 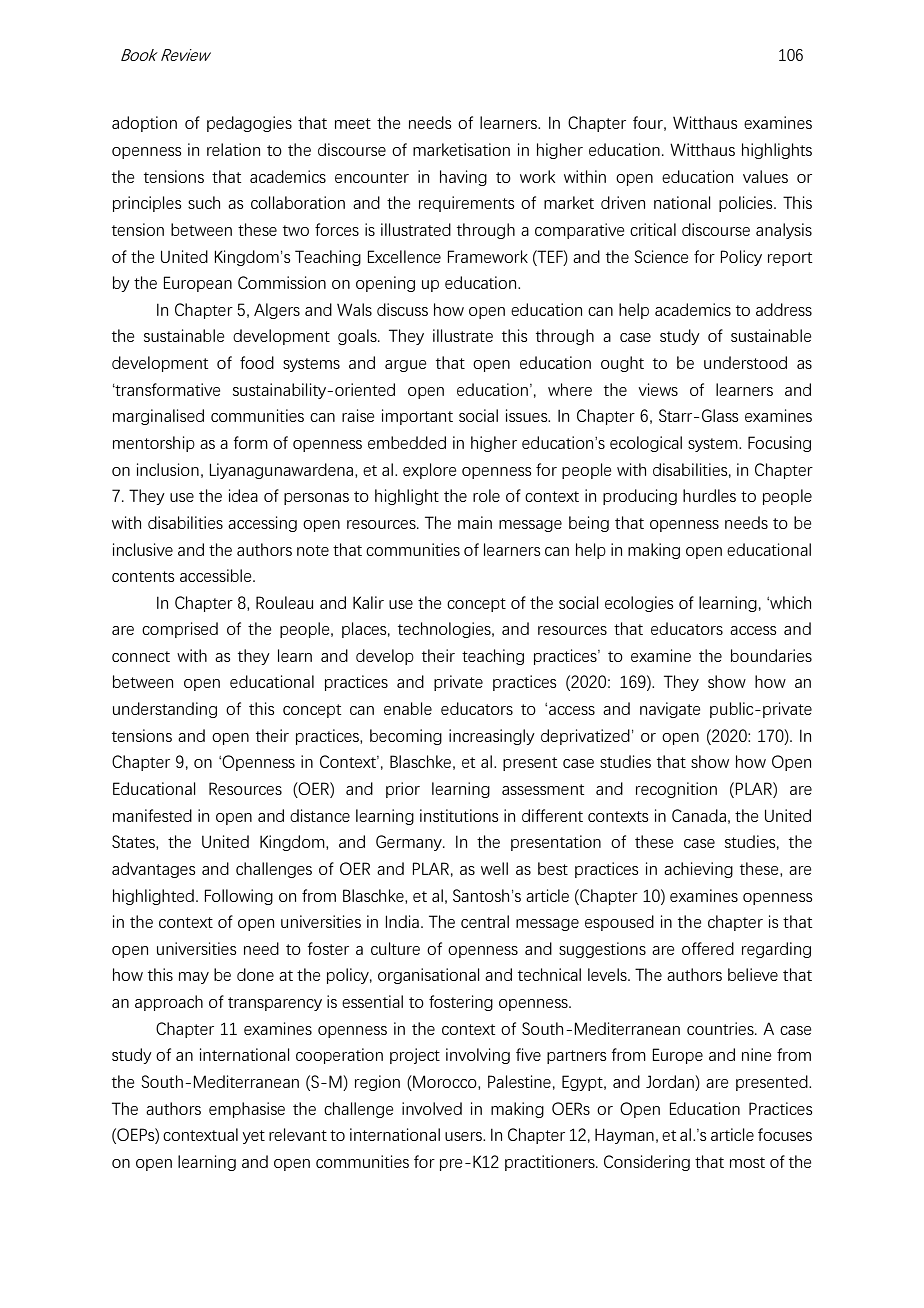 I want to click on enable, so click(x=408, y=708).
